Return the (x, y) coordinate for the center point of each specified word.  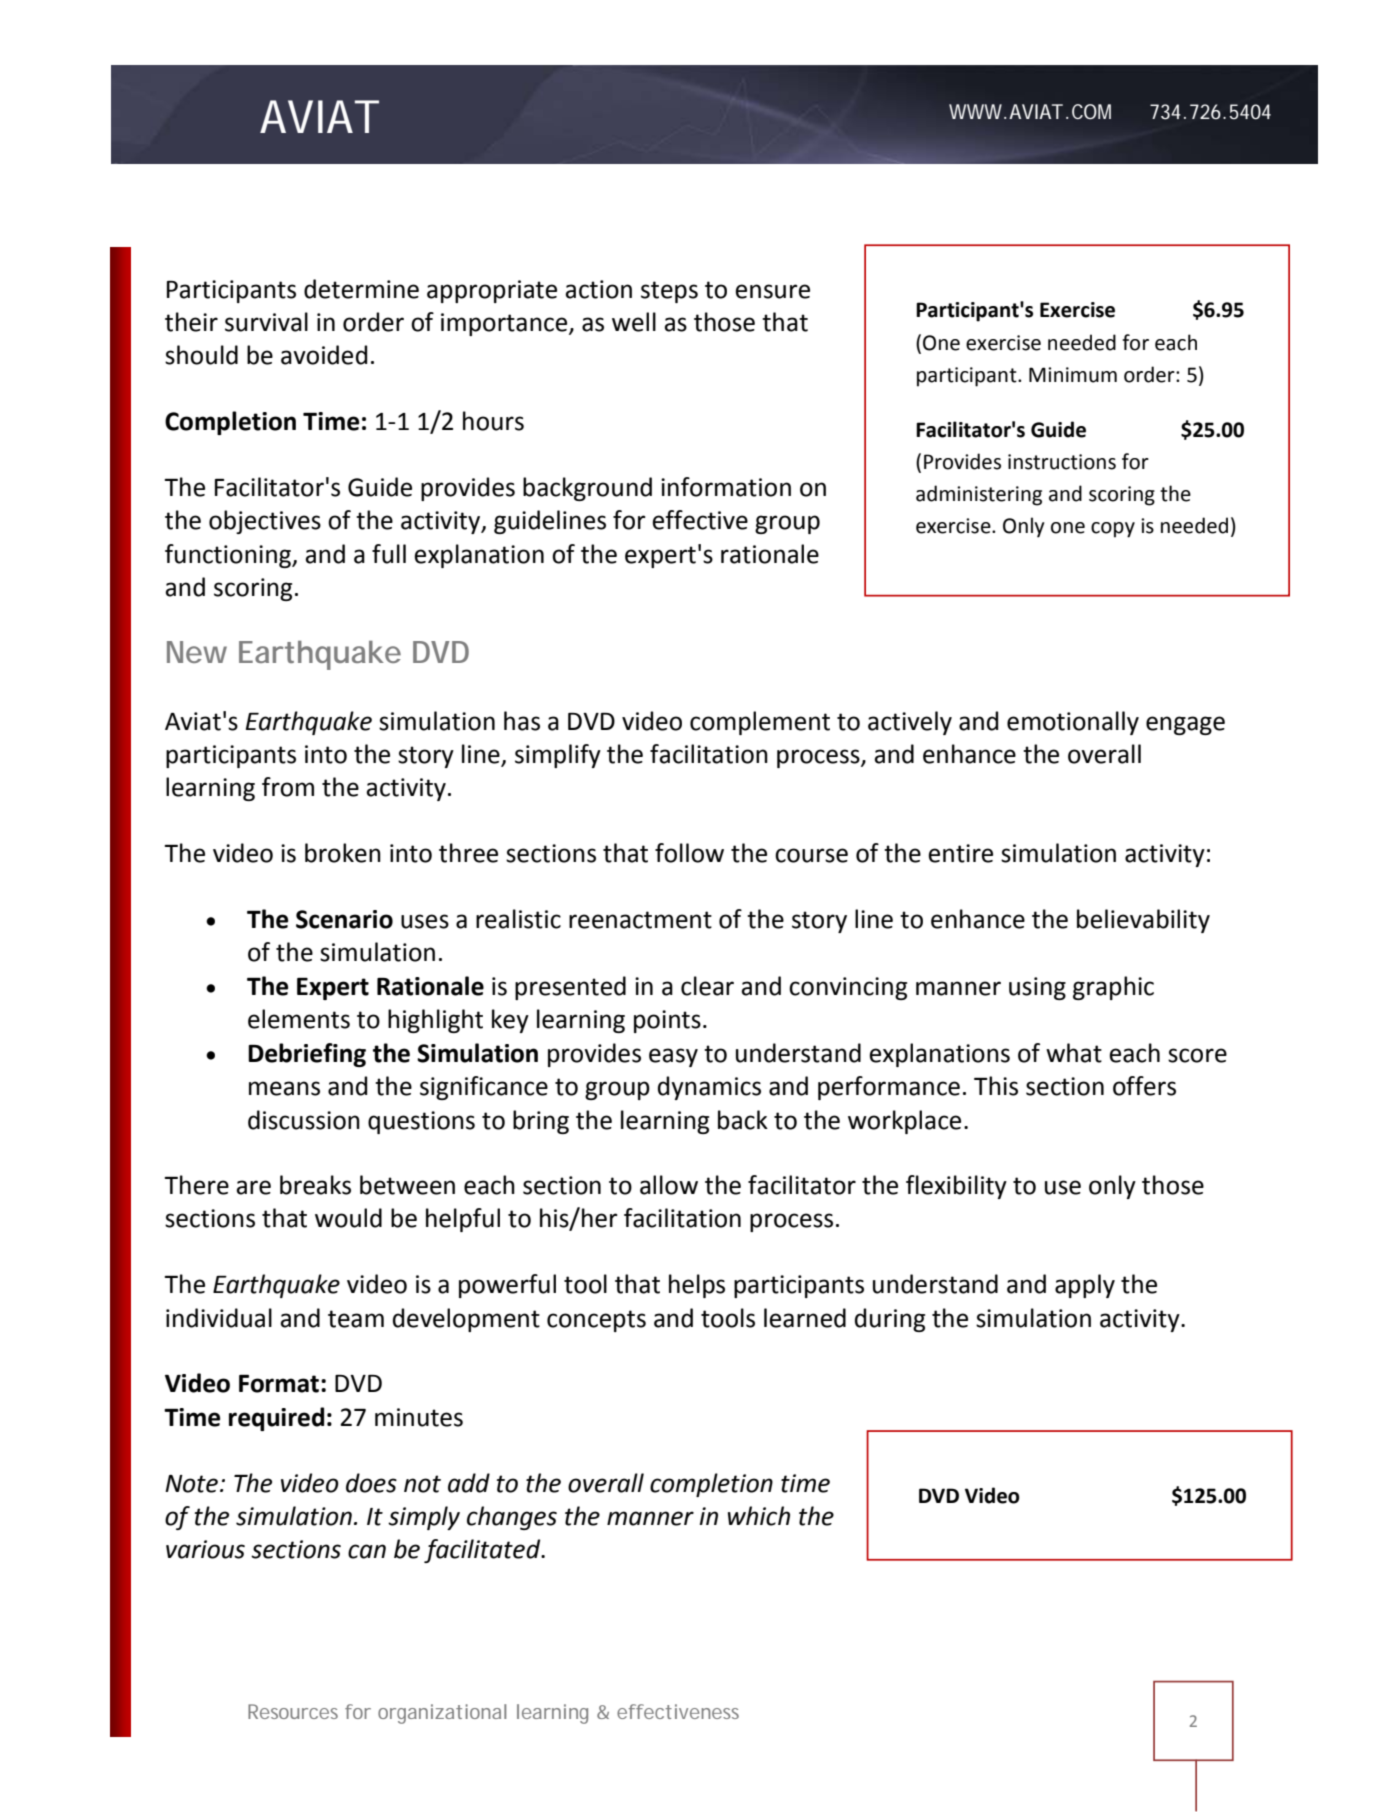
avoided (324, 355)
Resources (293, 1711)
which (759, 1516)
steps (669, 292)
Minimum (1073, 375)
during (890, 1320)
